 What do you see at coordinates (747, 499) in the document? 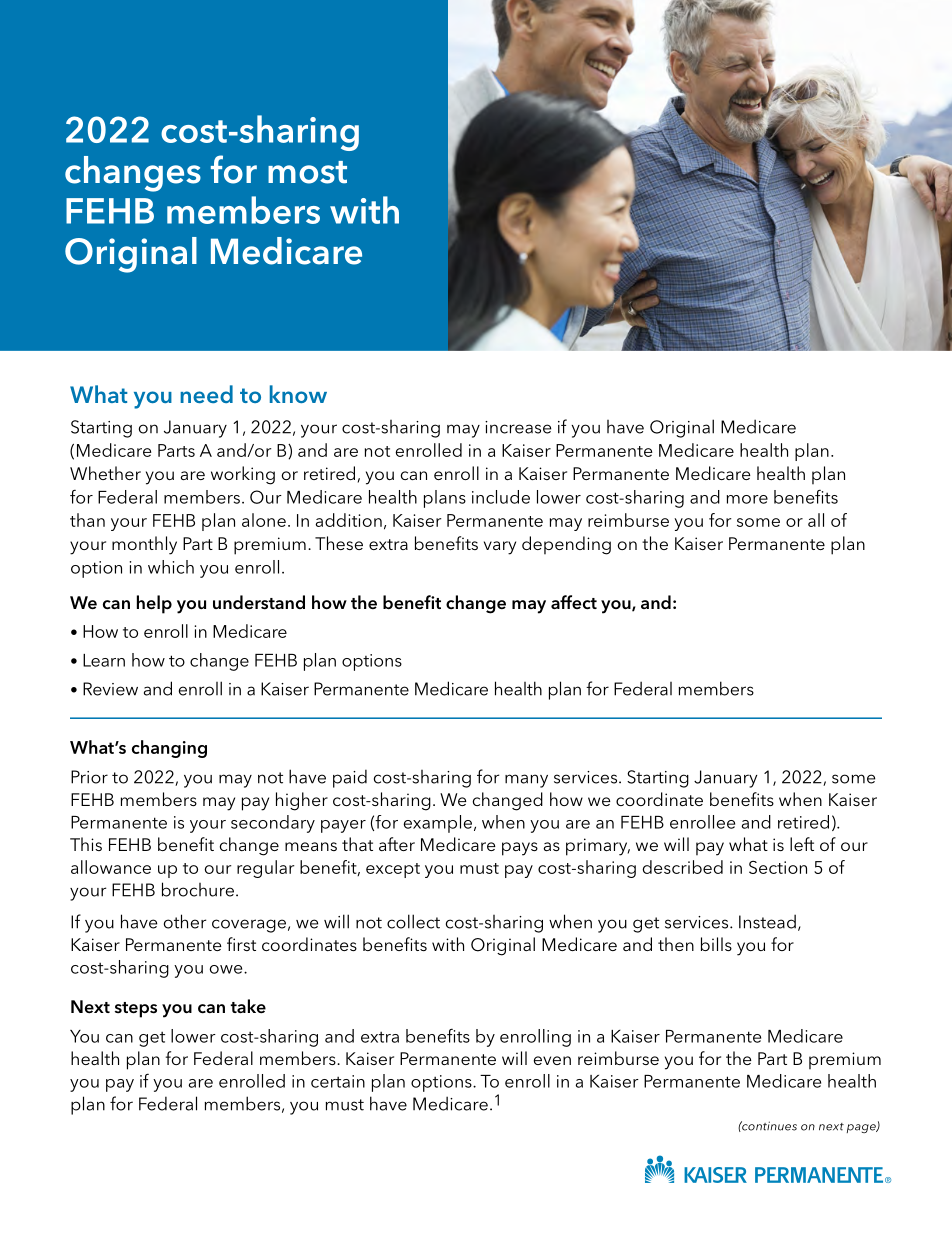
I see `more` at bounding box center [747, 499].
